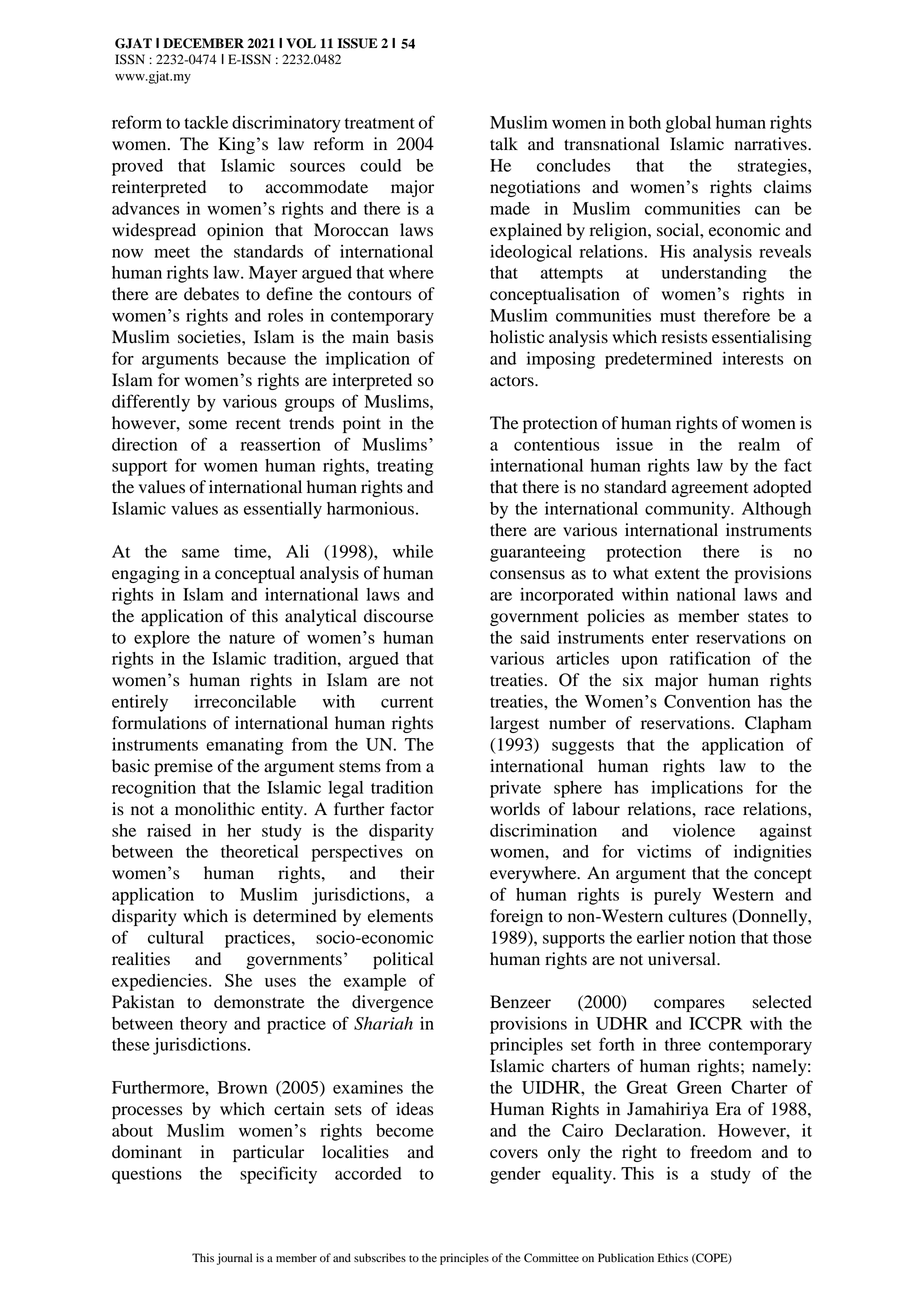 This page has width=924, height=1308. What do you see at coordinates (673, 1257) in the page?
I see `Ethics` at bounding box center [673, 1257].
